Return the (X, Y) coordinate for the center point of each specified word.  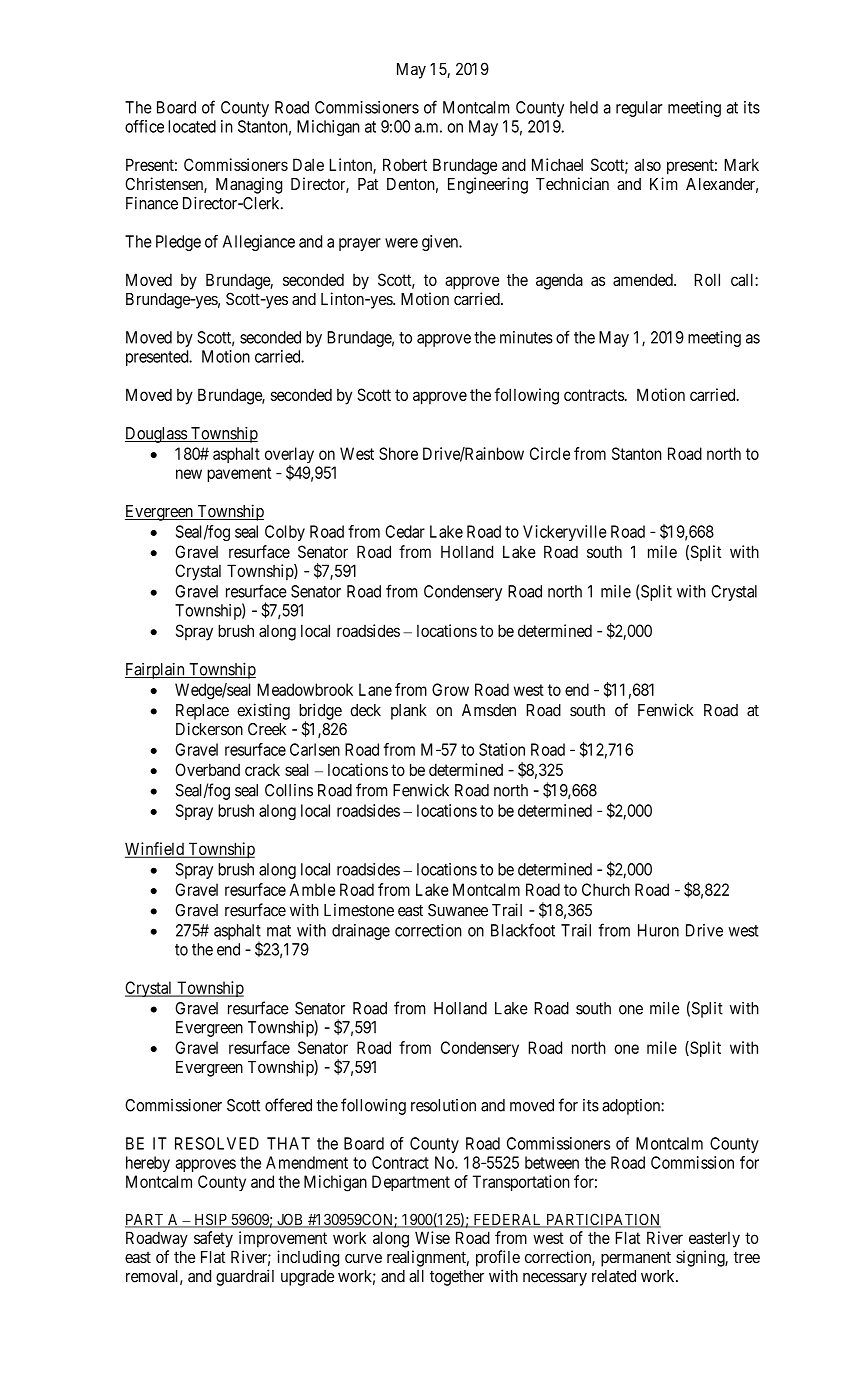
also (647, 164)
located (192, 126)
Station (502, 749)
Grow (450, 689)
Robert (405, 164)
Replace (202, 712)
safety (213, 1239)
